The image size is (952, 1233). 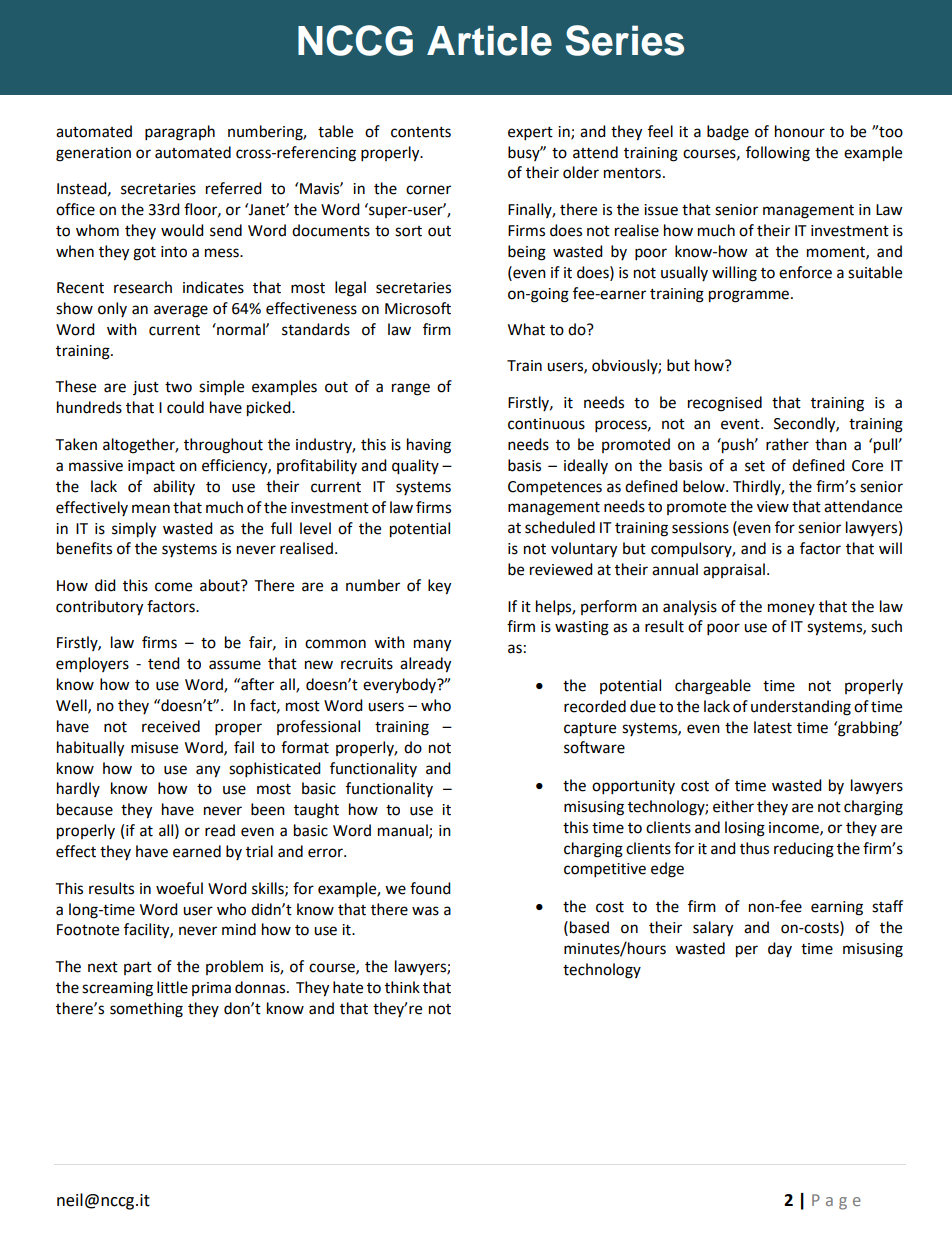 I want to click on paragraph, so click(x=180, y=133).
